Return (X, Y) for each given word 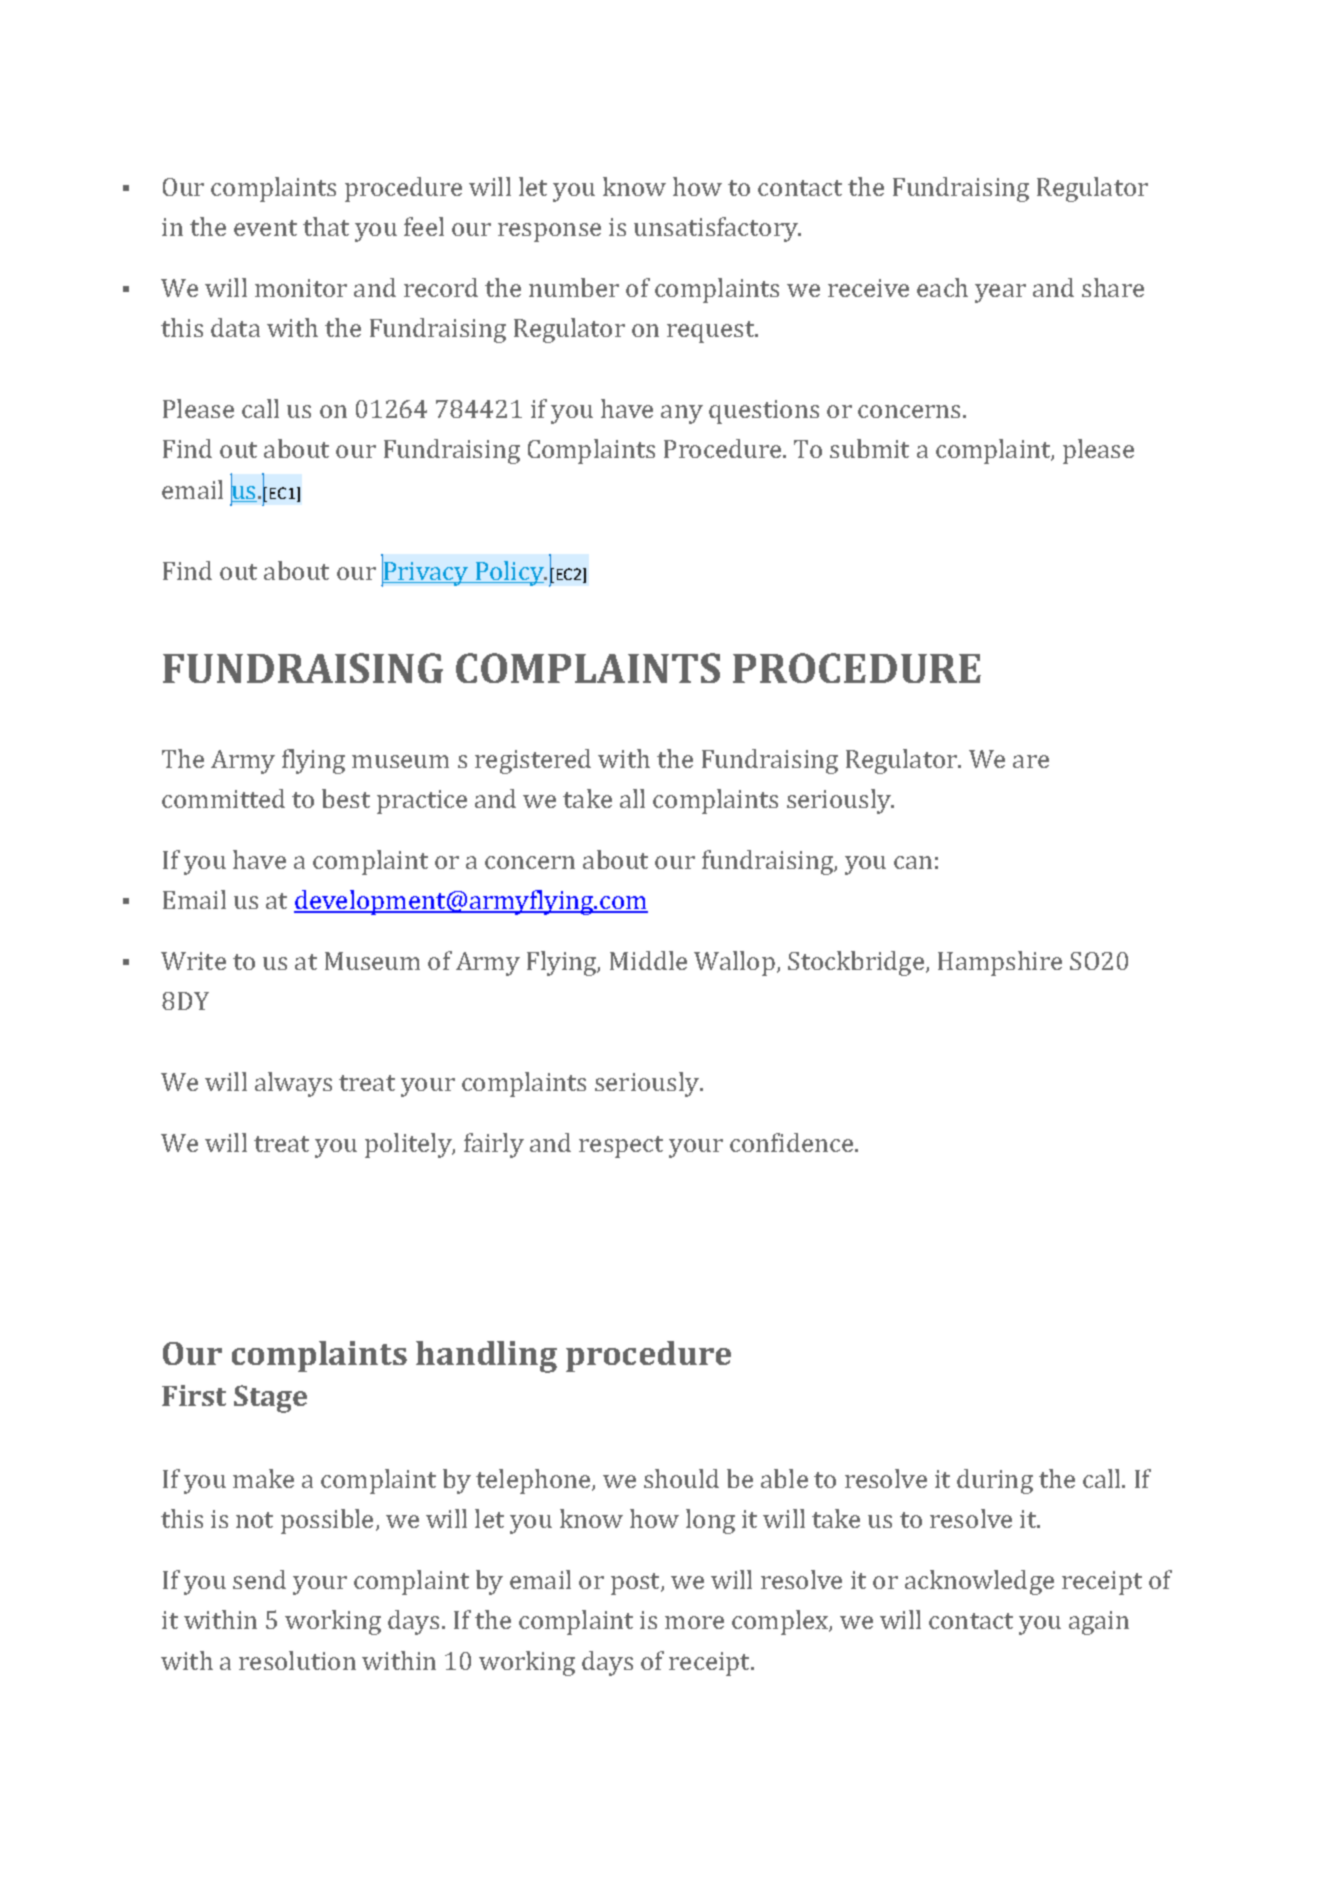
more (694, 1622)
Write (193, 961)
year (1000, 293)
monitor (301, 288)
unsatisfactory (717, 229)
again (1099, 1623)
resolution (297, 1660)
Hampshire (1000, 963)
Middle (648, 960)
